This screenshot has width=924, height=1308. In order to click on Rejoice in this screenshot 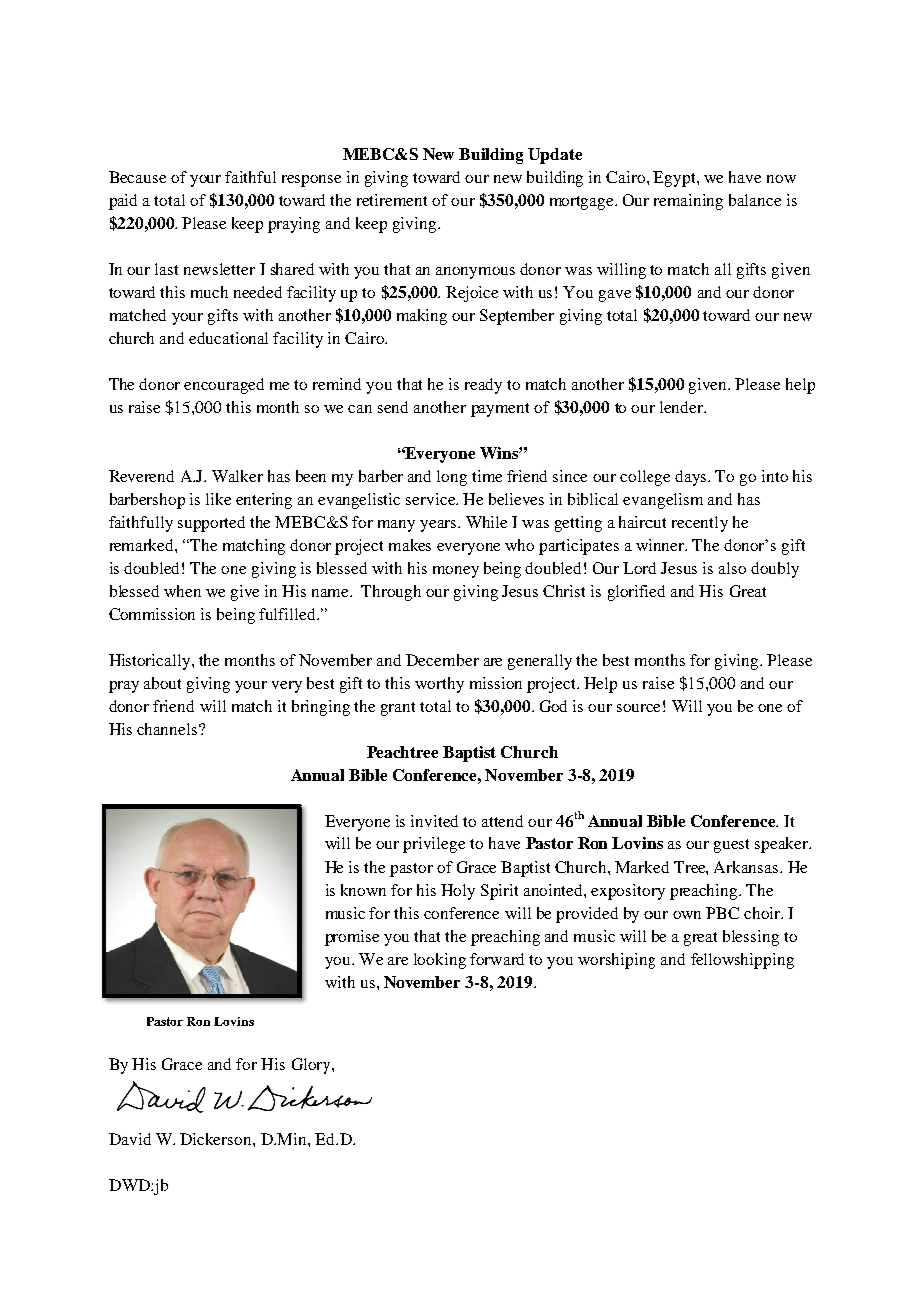, I will do `click(472, 294)`.
